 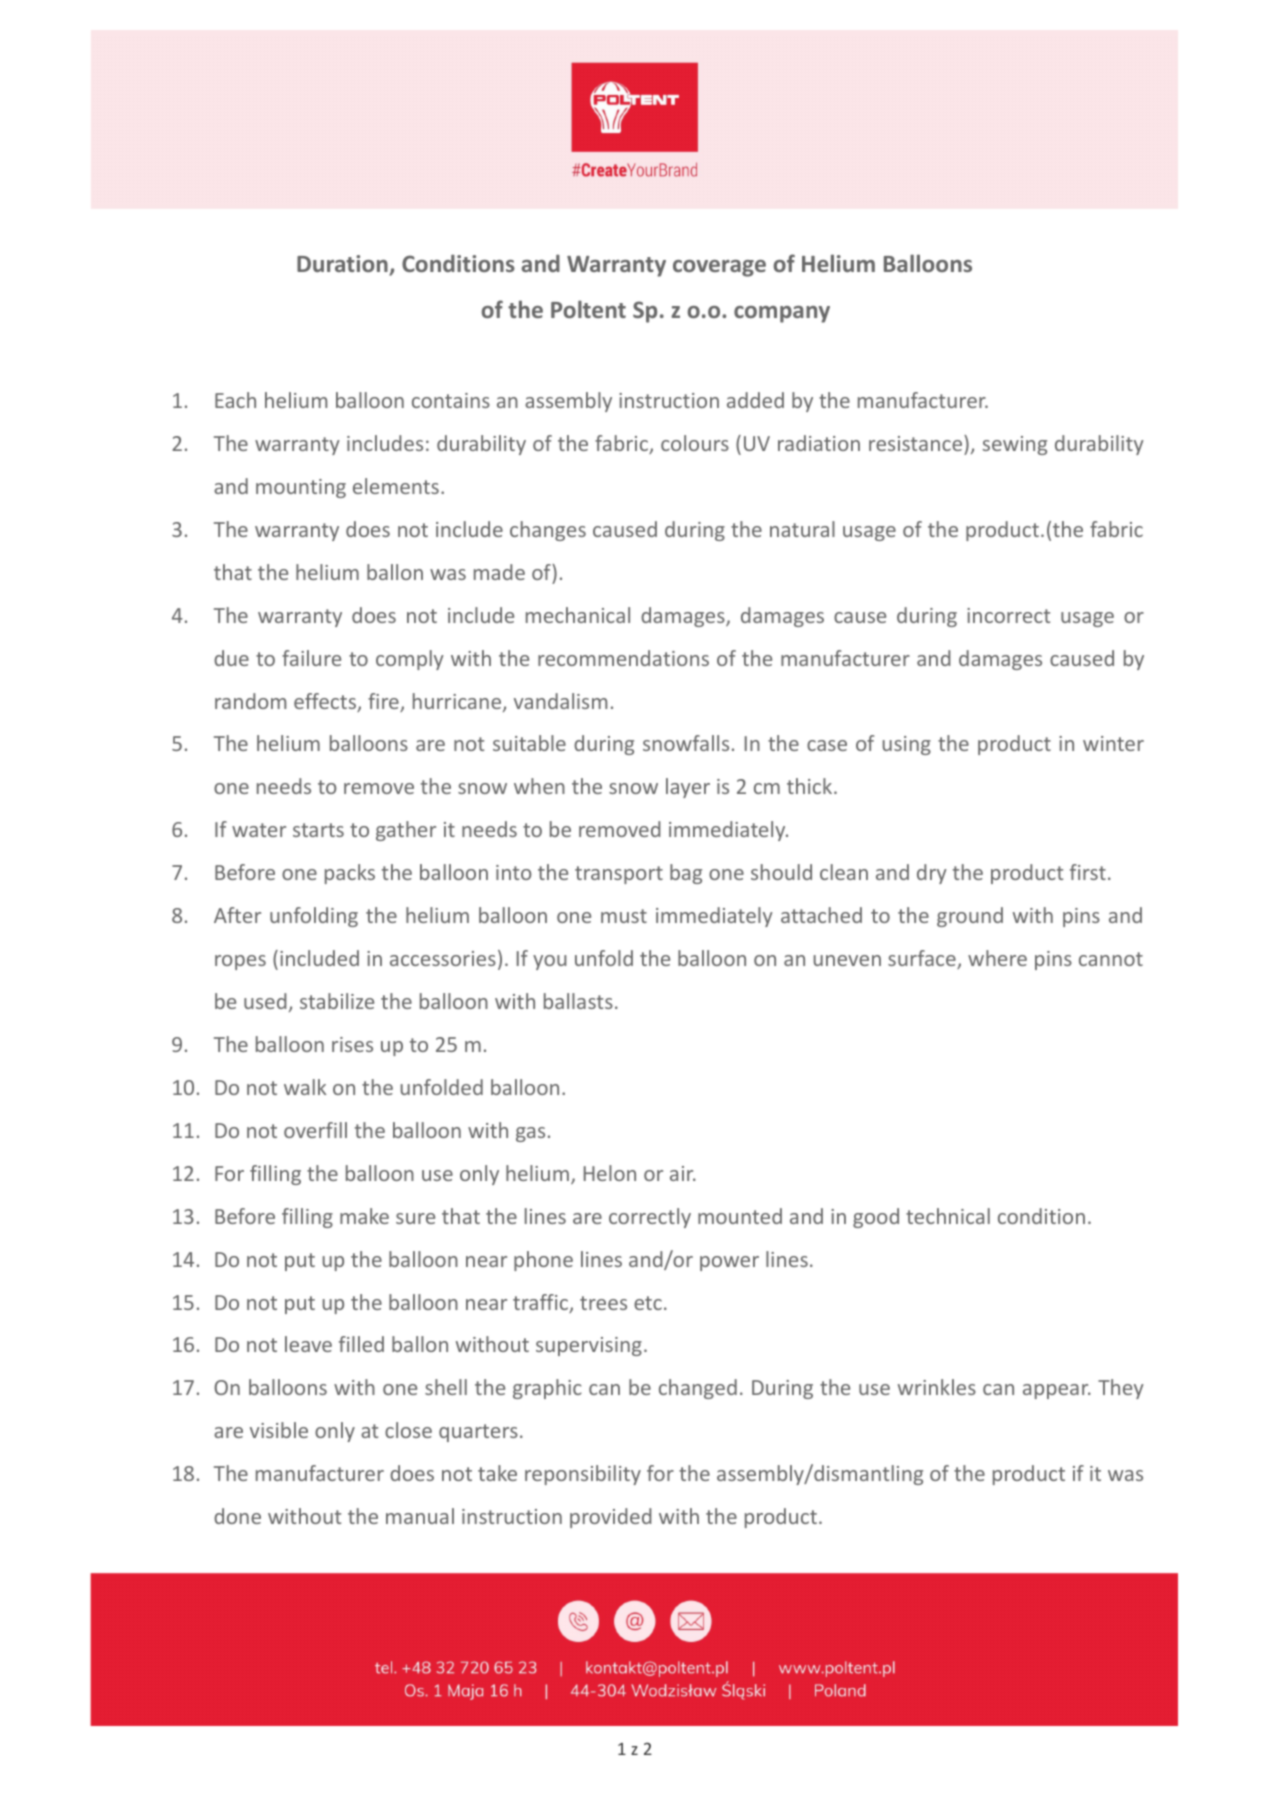 What do you see at coordinates (305, 1087) in the screenshot?
I see `walk` at bounding box center [305, 1087].
